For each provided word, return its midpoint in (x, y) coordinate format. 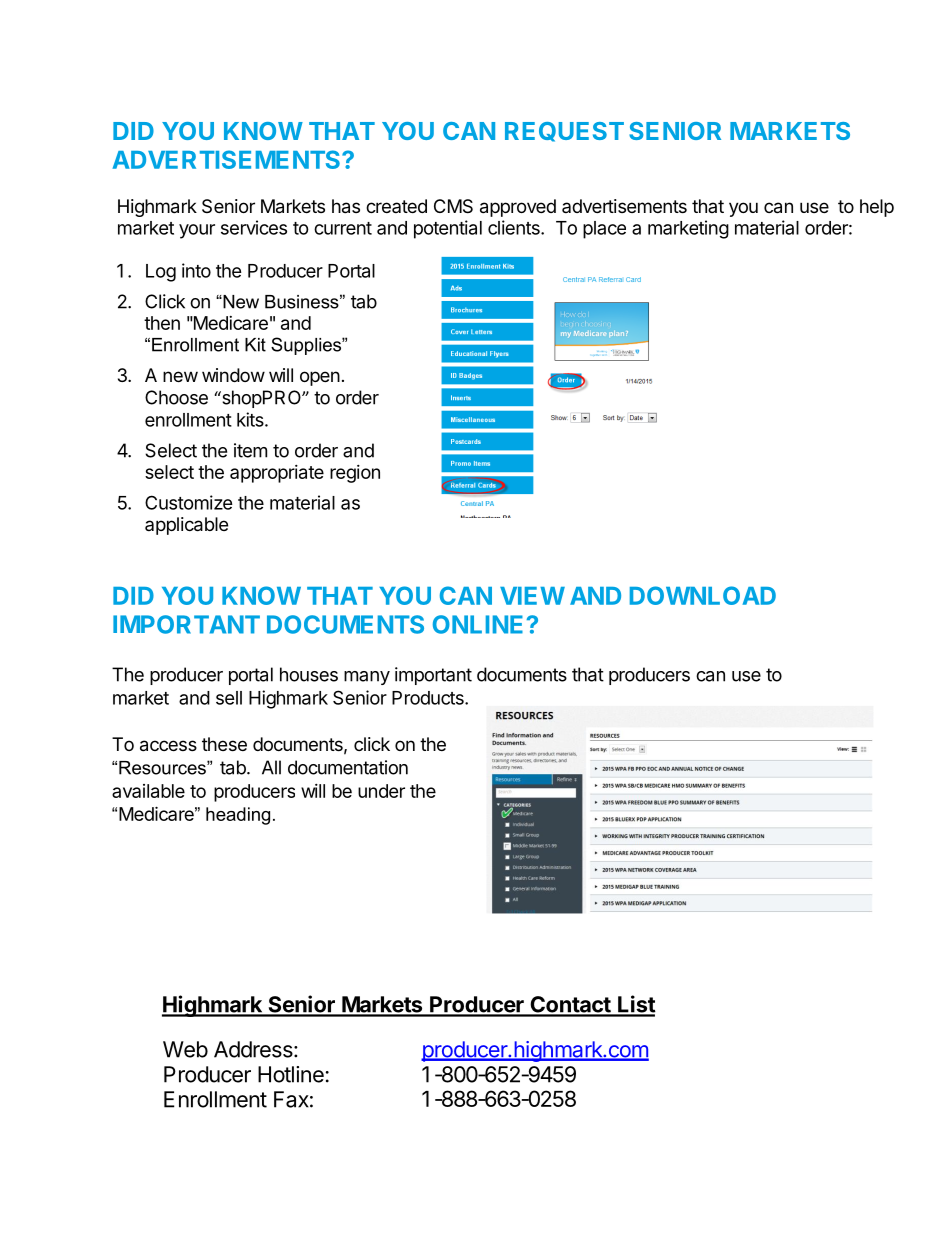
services (254, 227)
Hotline (291, 1074)
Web (185, 1049)
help (877, 208)
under (381, 791)
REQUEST (564, 132)
